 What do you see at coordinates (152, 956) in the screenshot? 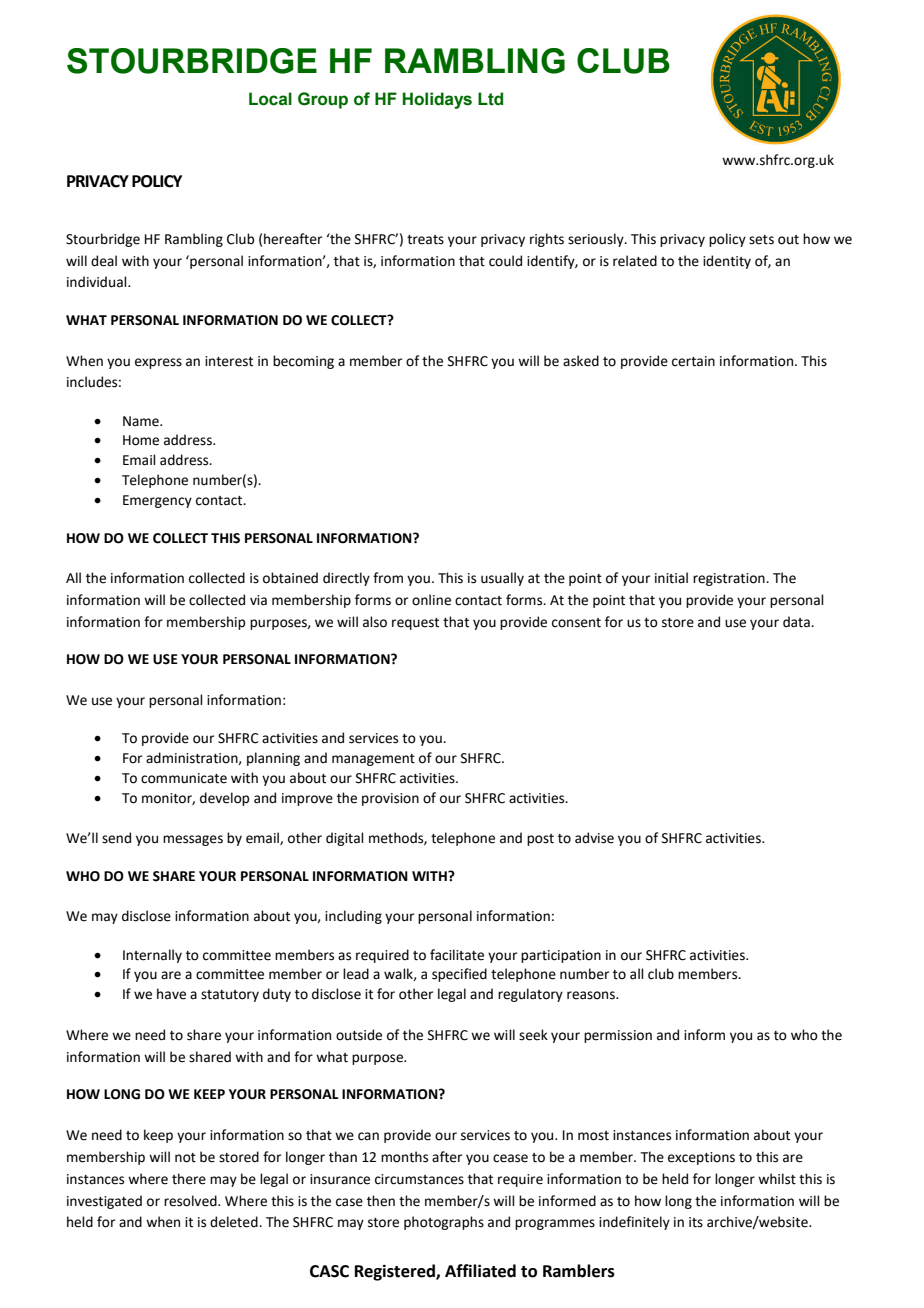
I see `Internally` at bounding box center [152, 956].
